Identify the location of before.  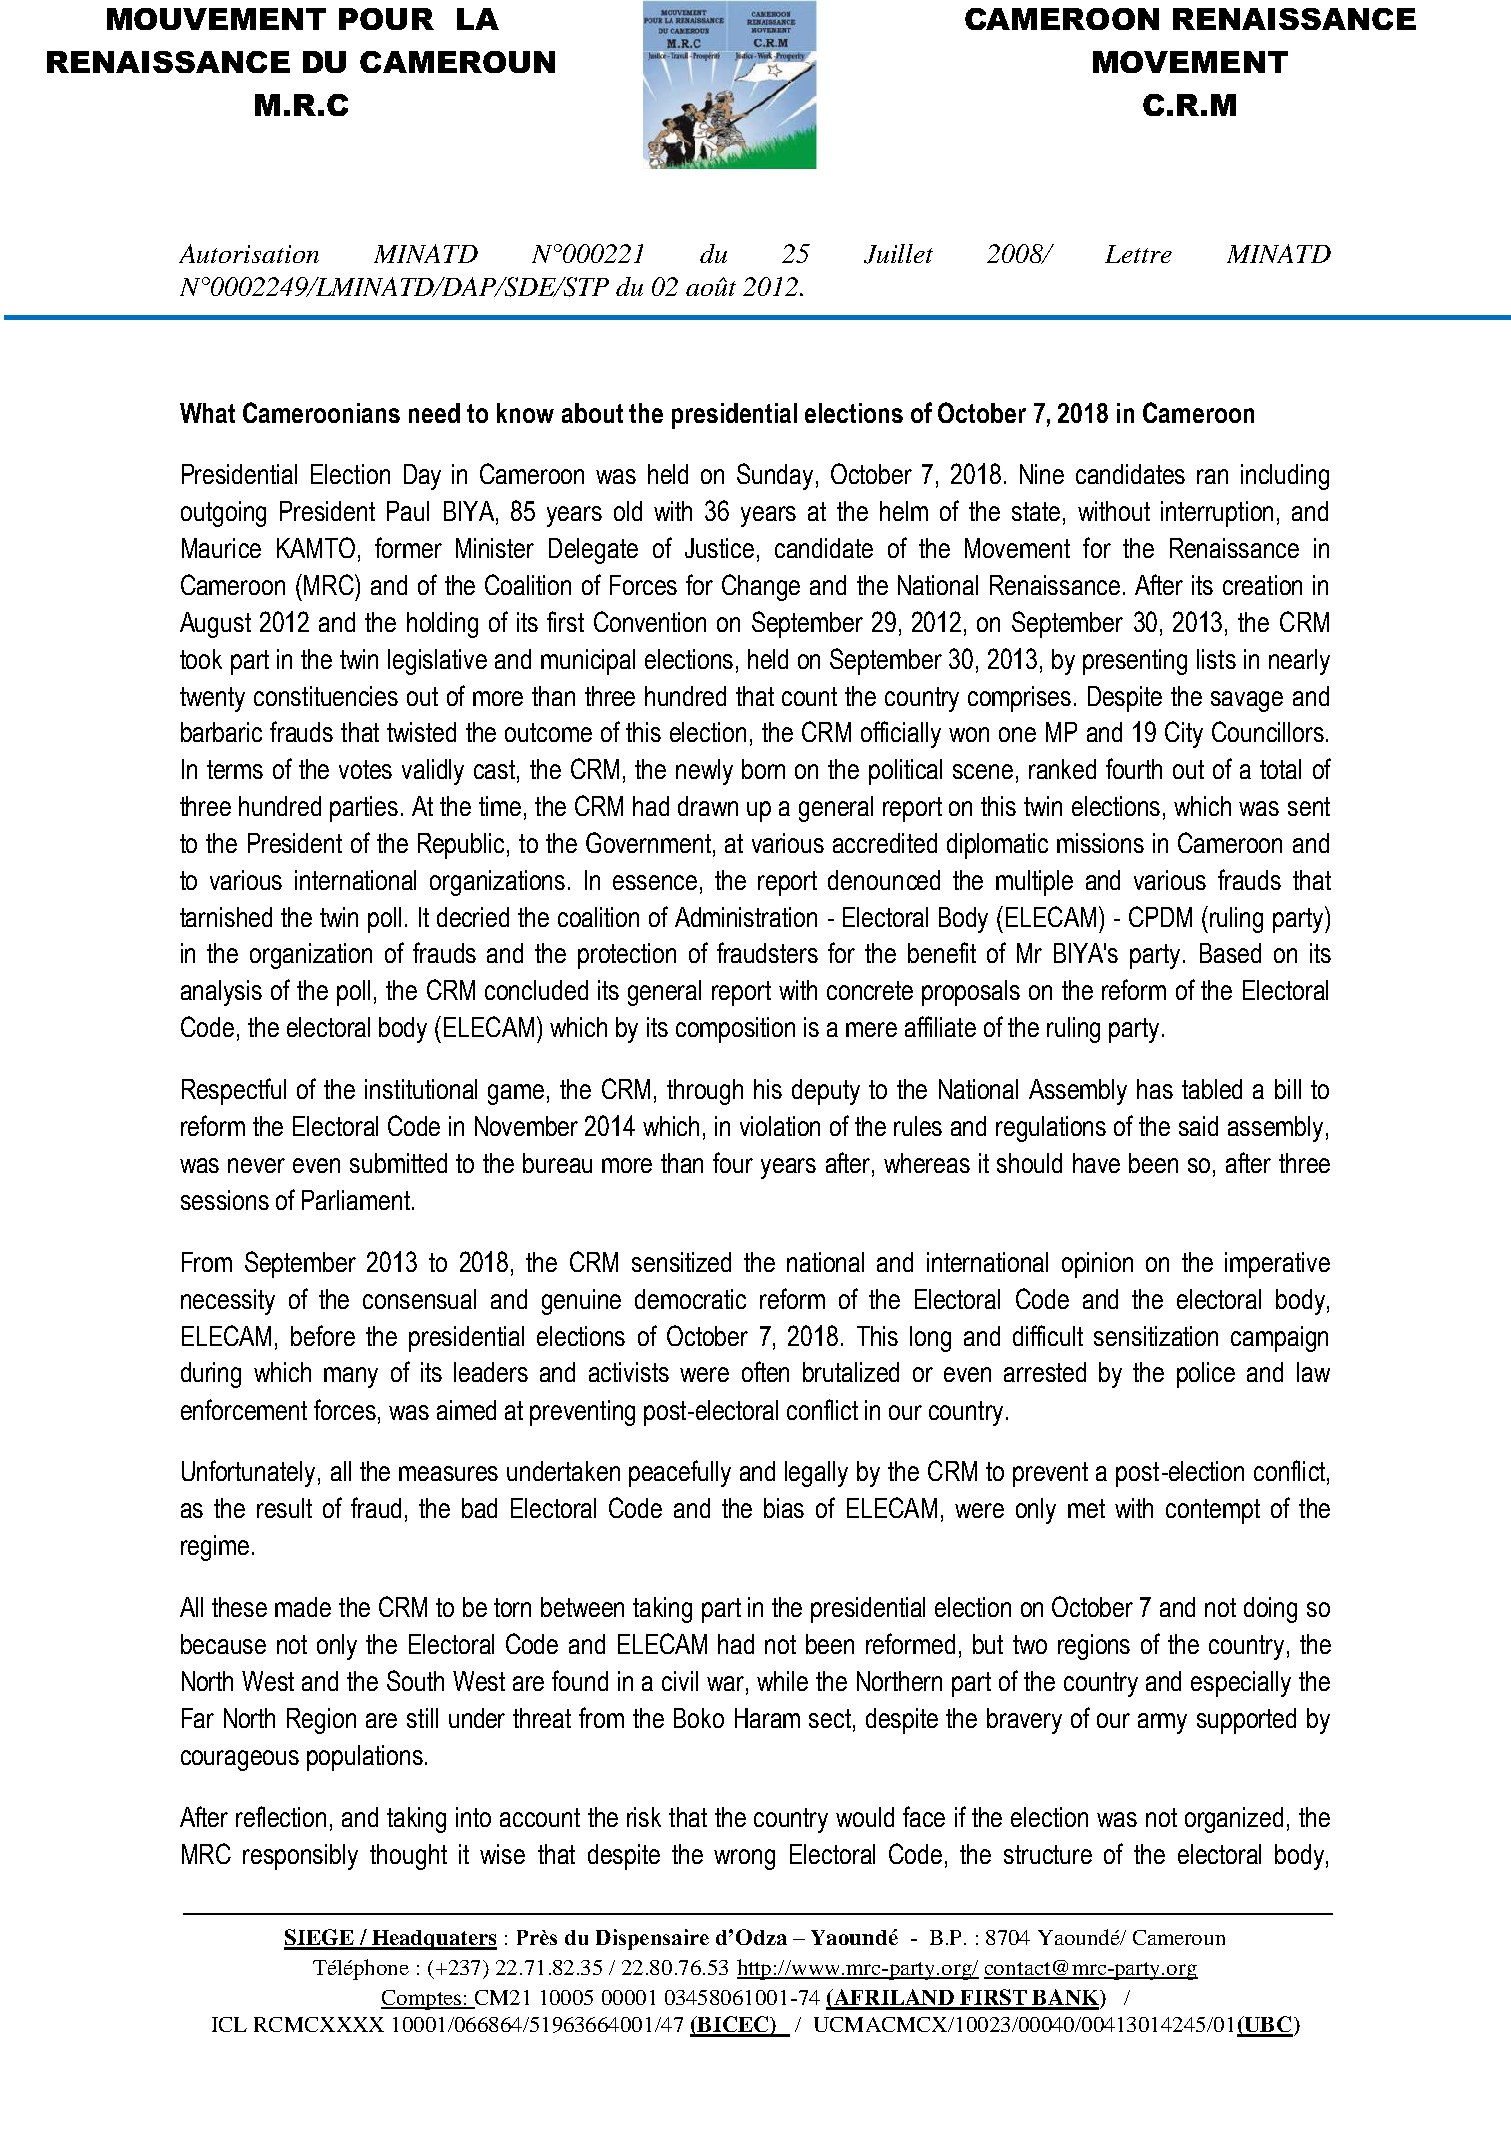
(323, 1335).
